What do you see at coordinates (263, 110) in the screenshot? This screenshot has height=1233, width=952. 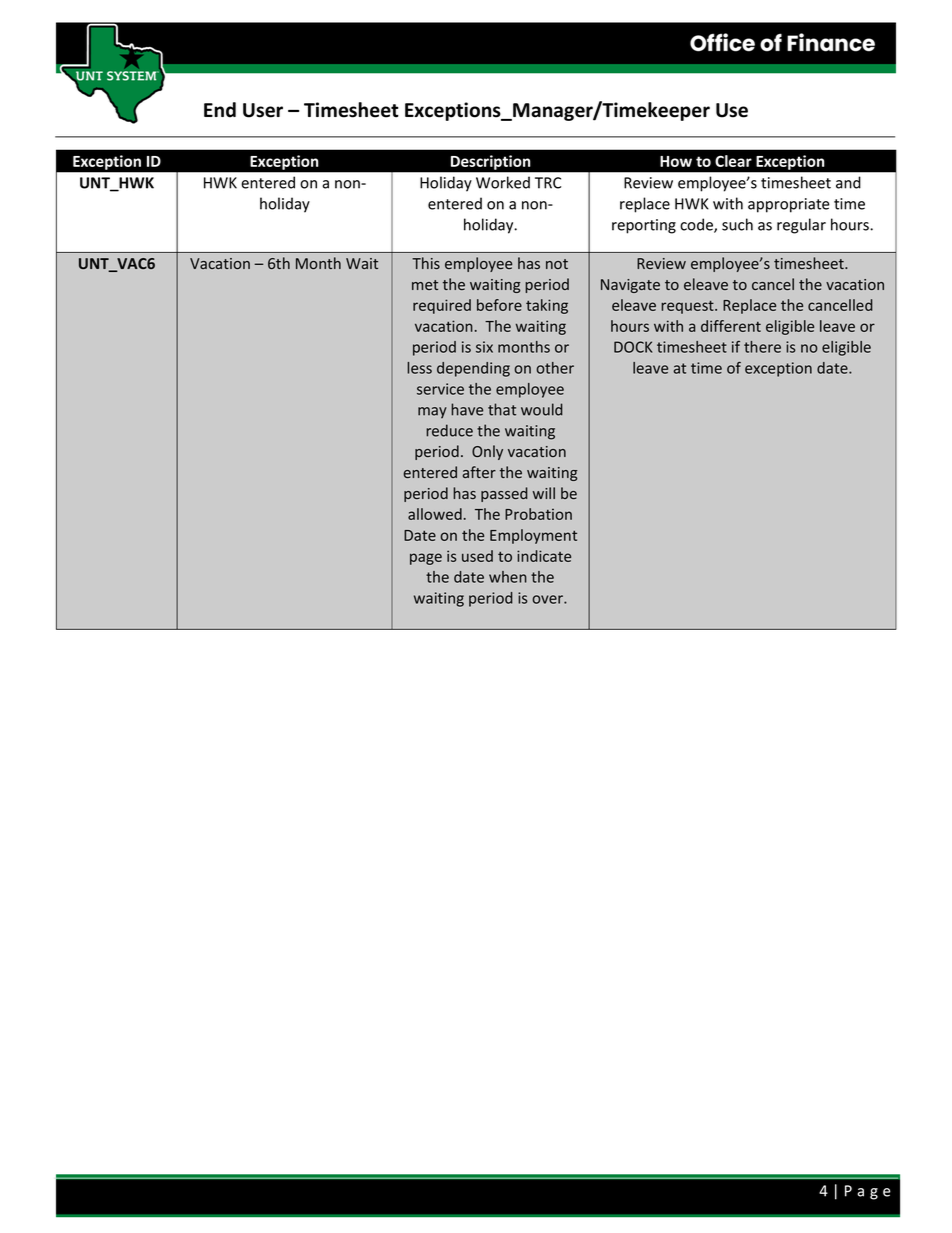 I see `User` at bounding box center [263, 110].
